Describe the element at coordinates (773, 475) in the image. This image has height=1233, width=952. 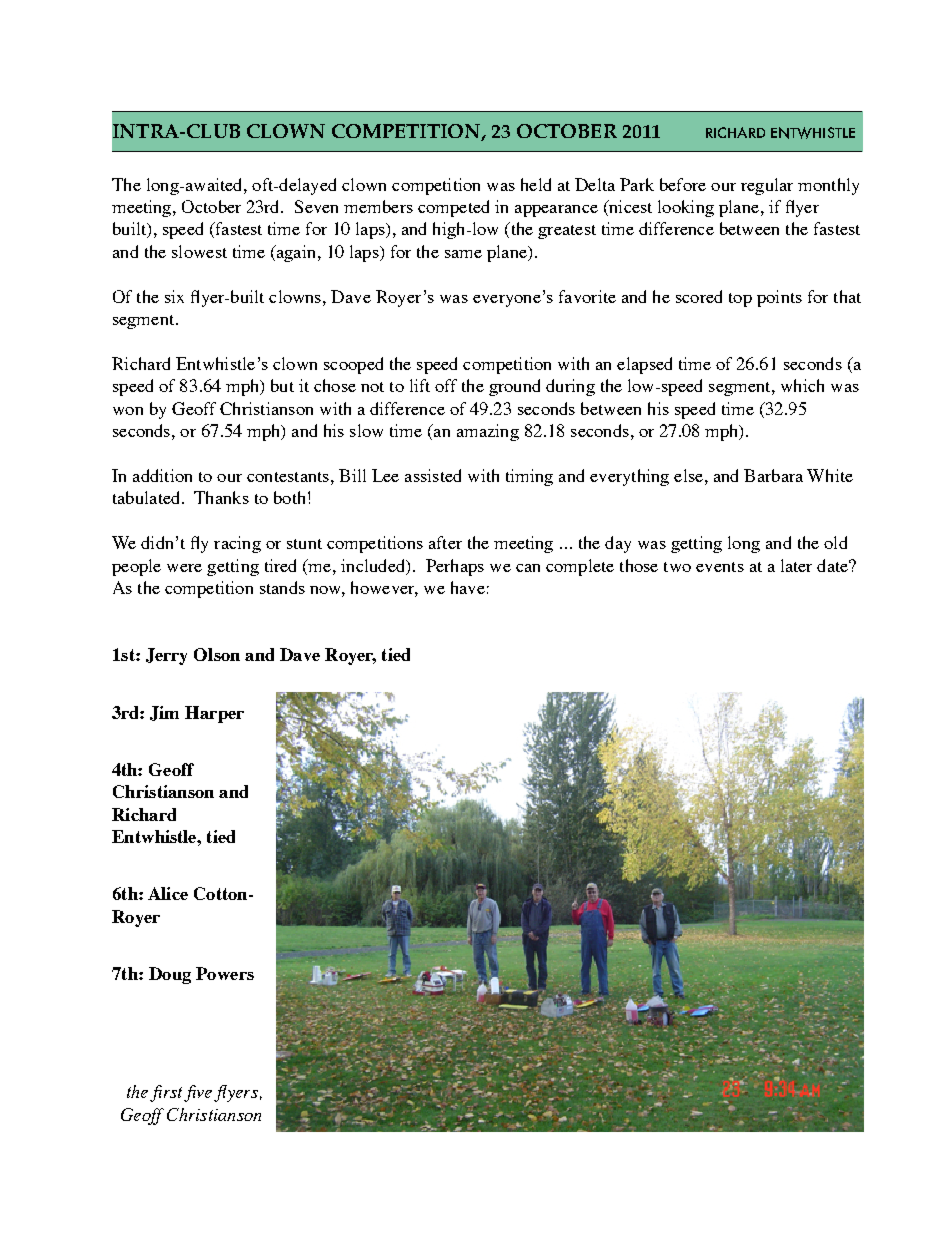
I see `Barbara` at that location.
